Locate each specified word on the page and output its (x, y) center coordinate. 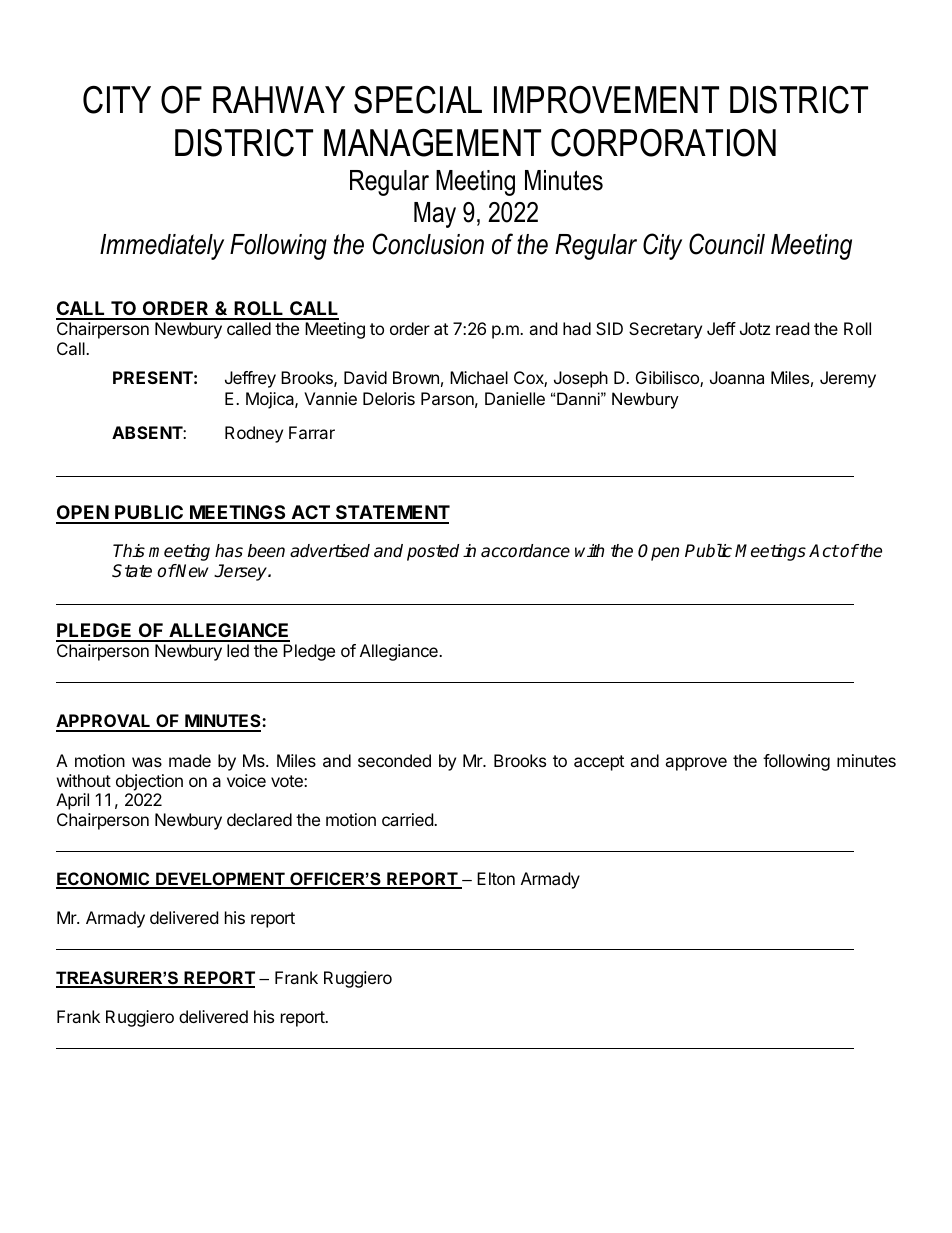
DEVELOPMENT (220, 880)
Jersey (241, 572)
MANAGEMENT (432, 143)
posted (433, 552)
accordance (525, 551)
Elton (496, 878)
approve (696, 764)
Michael (479, 377)
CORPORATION (663, 143)
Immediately (162, 247)
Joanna (737, 377)
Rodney (254, 434)
